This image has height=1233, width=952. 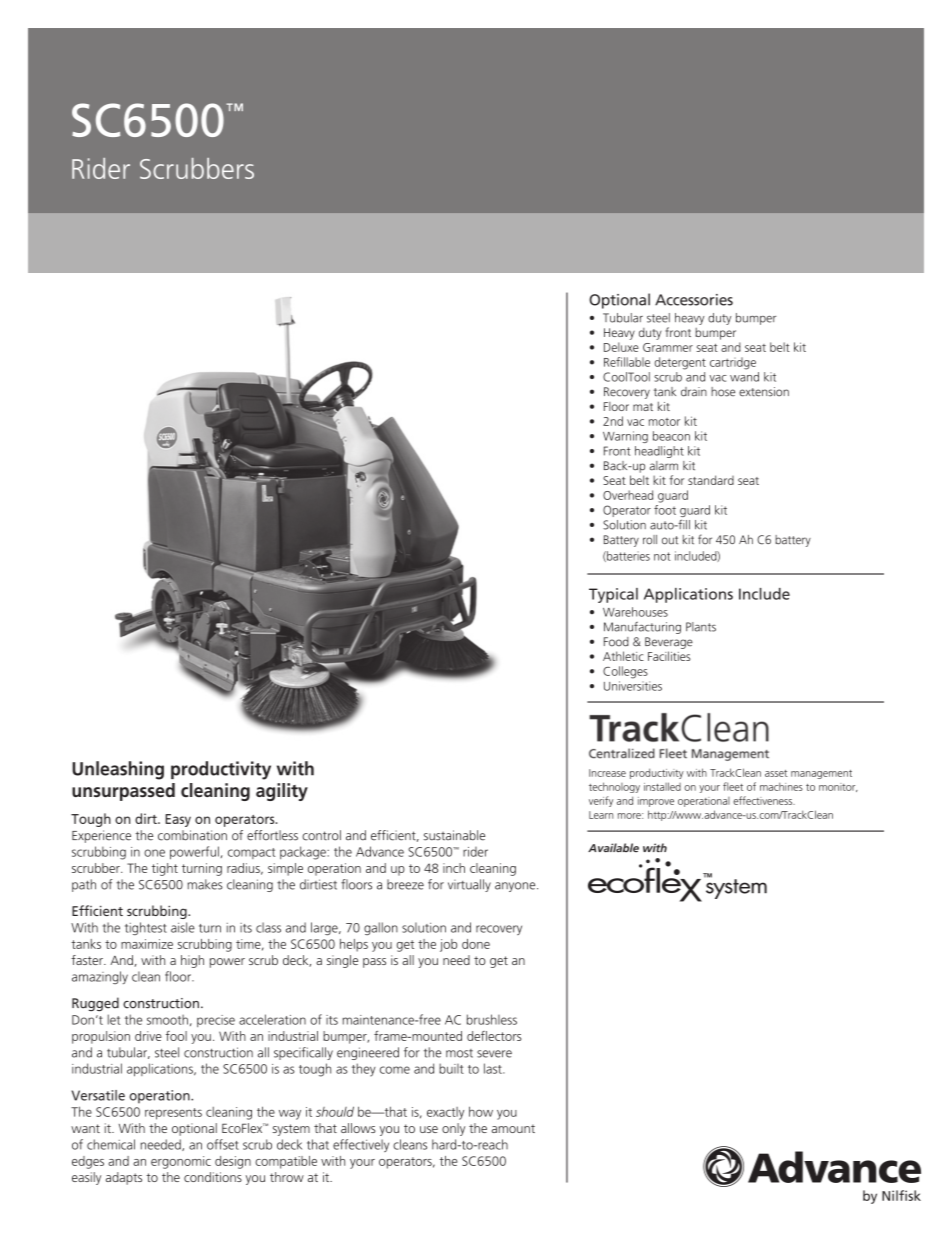 What do you see at coordinates (668, 347) in the image?
I see `Grammer` at bounding box center [668, 347].
